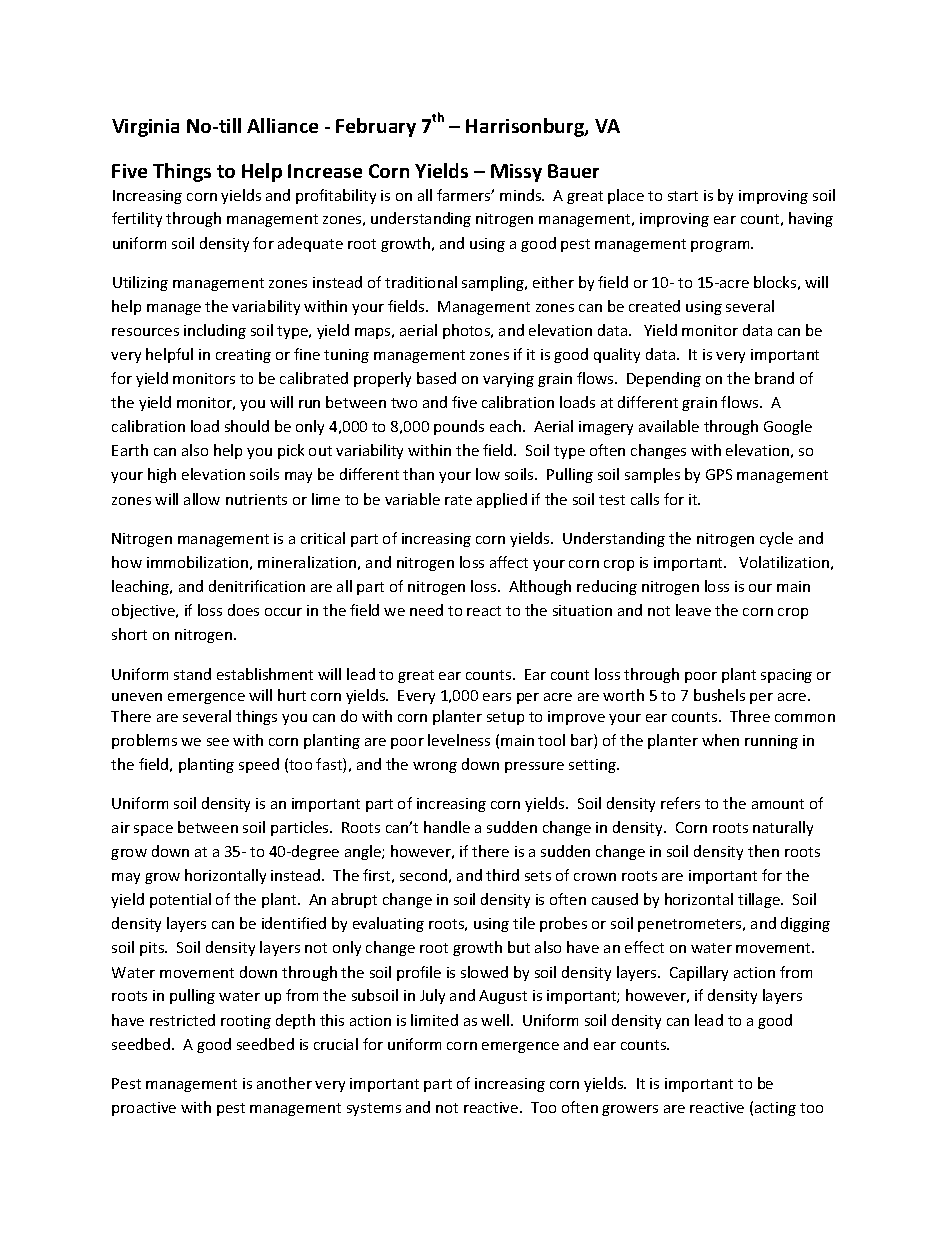 The image size is (952, 1233). I want to click on when, so click(720, 740).
